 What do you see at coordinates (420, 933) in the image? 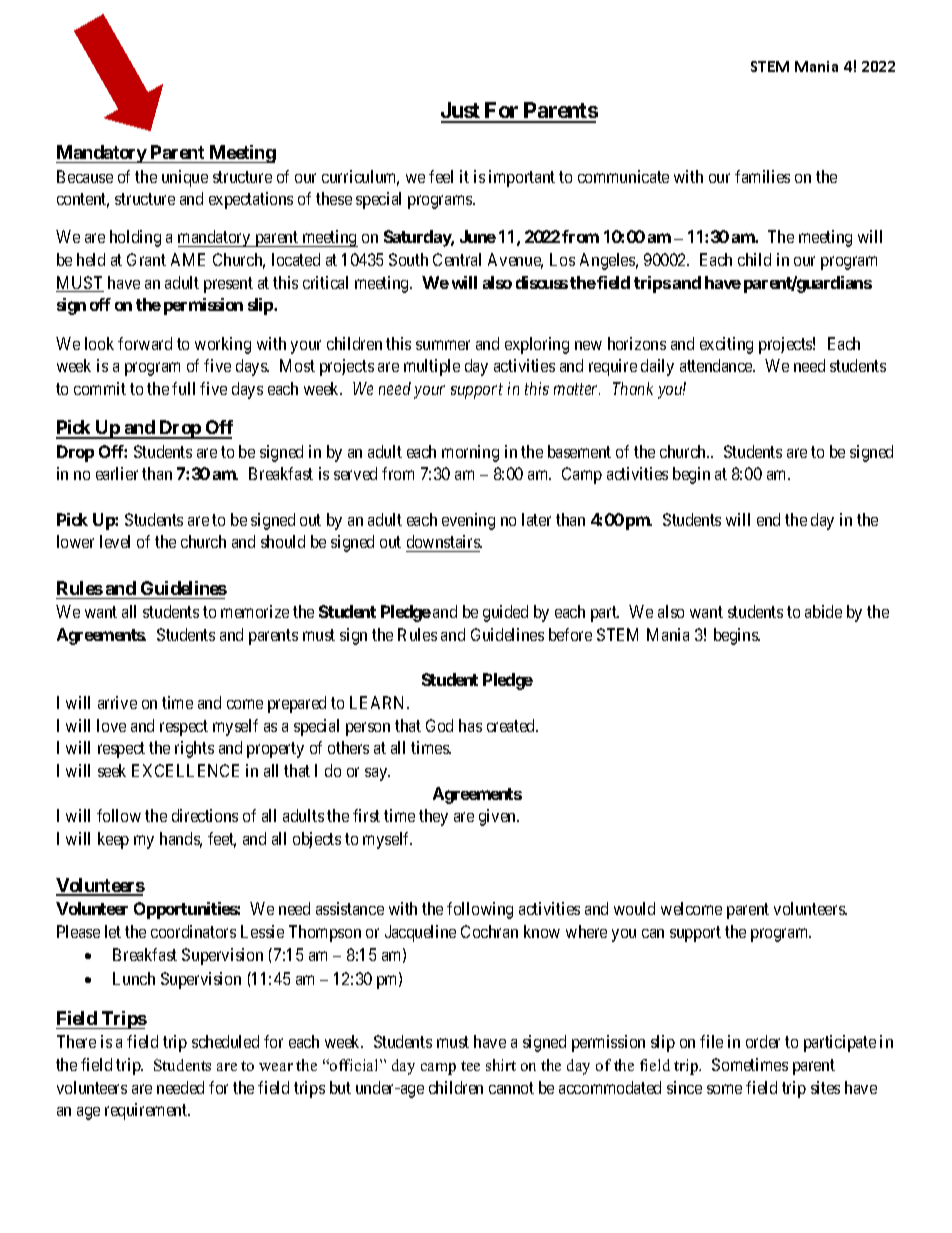
I see `Jacqueline` at bounding box center [420, 933].
